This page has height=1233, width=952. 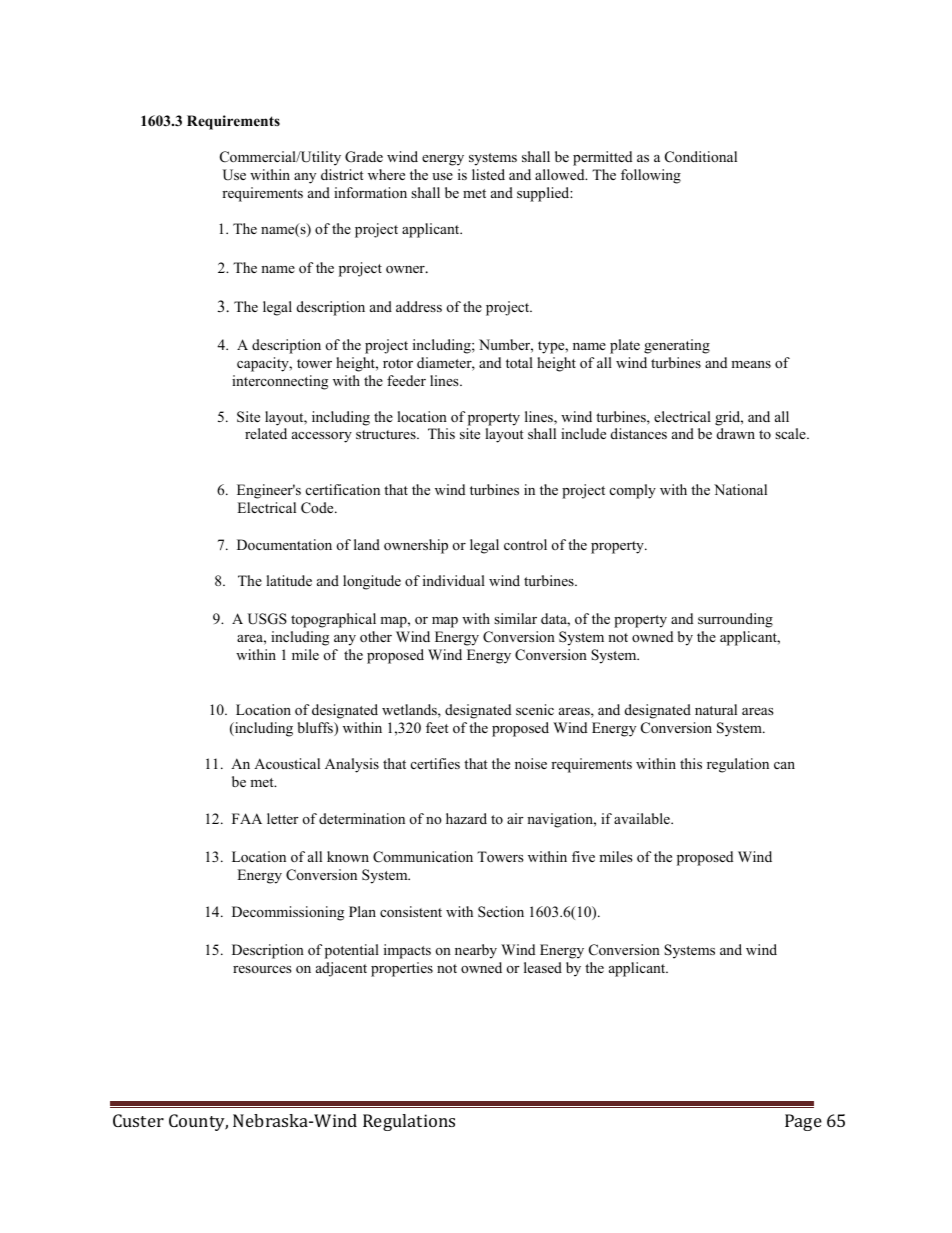 What do you see at coordinates (437, 727) in the page?
I see `feet` at bounding box center [437, 727].
